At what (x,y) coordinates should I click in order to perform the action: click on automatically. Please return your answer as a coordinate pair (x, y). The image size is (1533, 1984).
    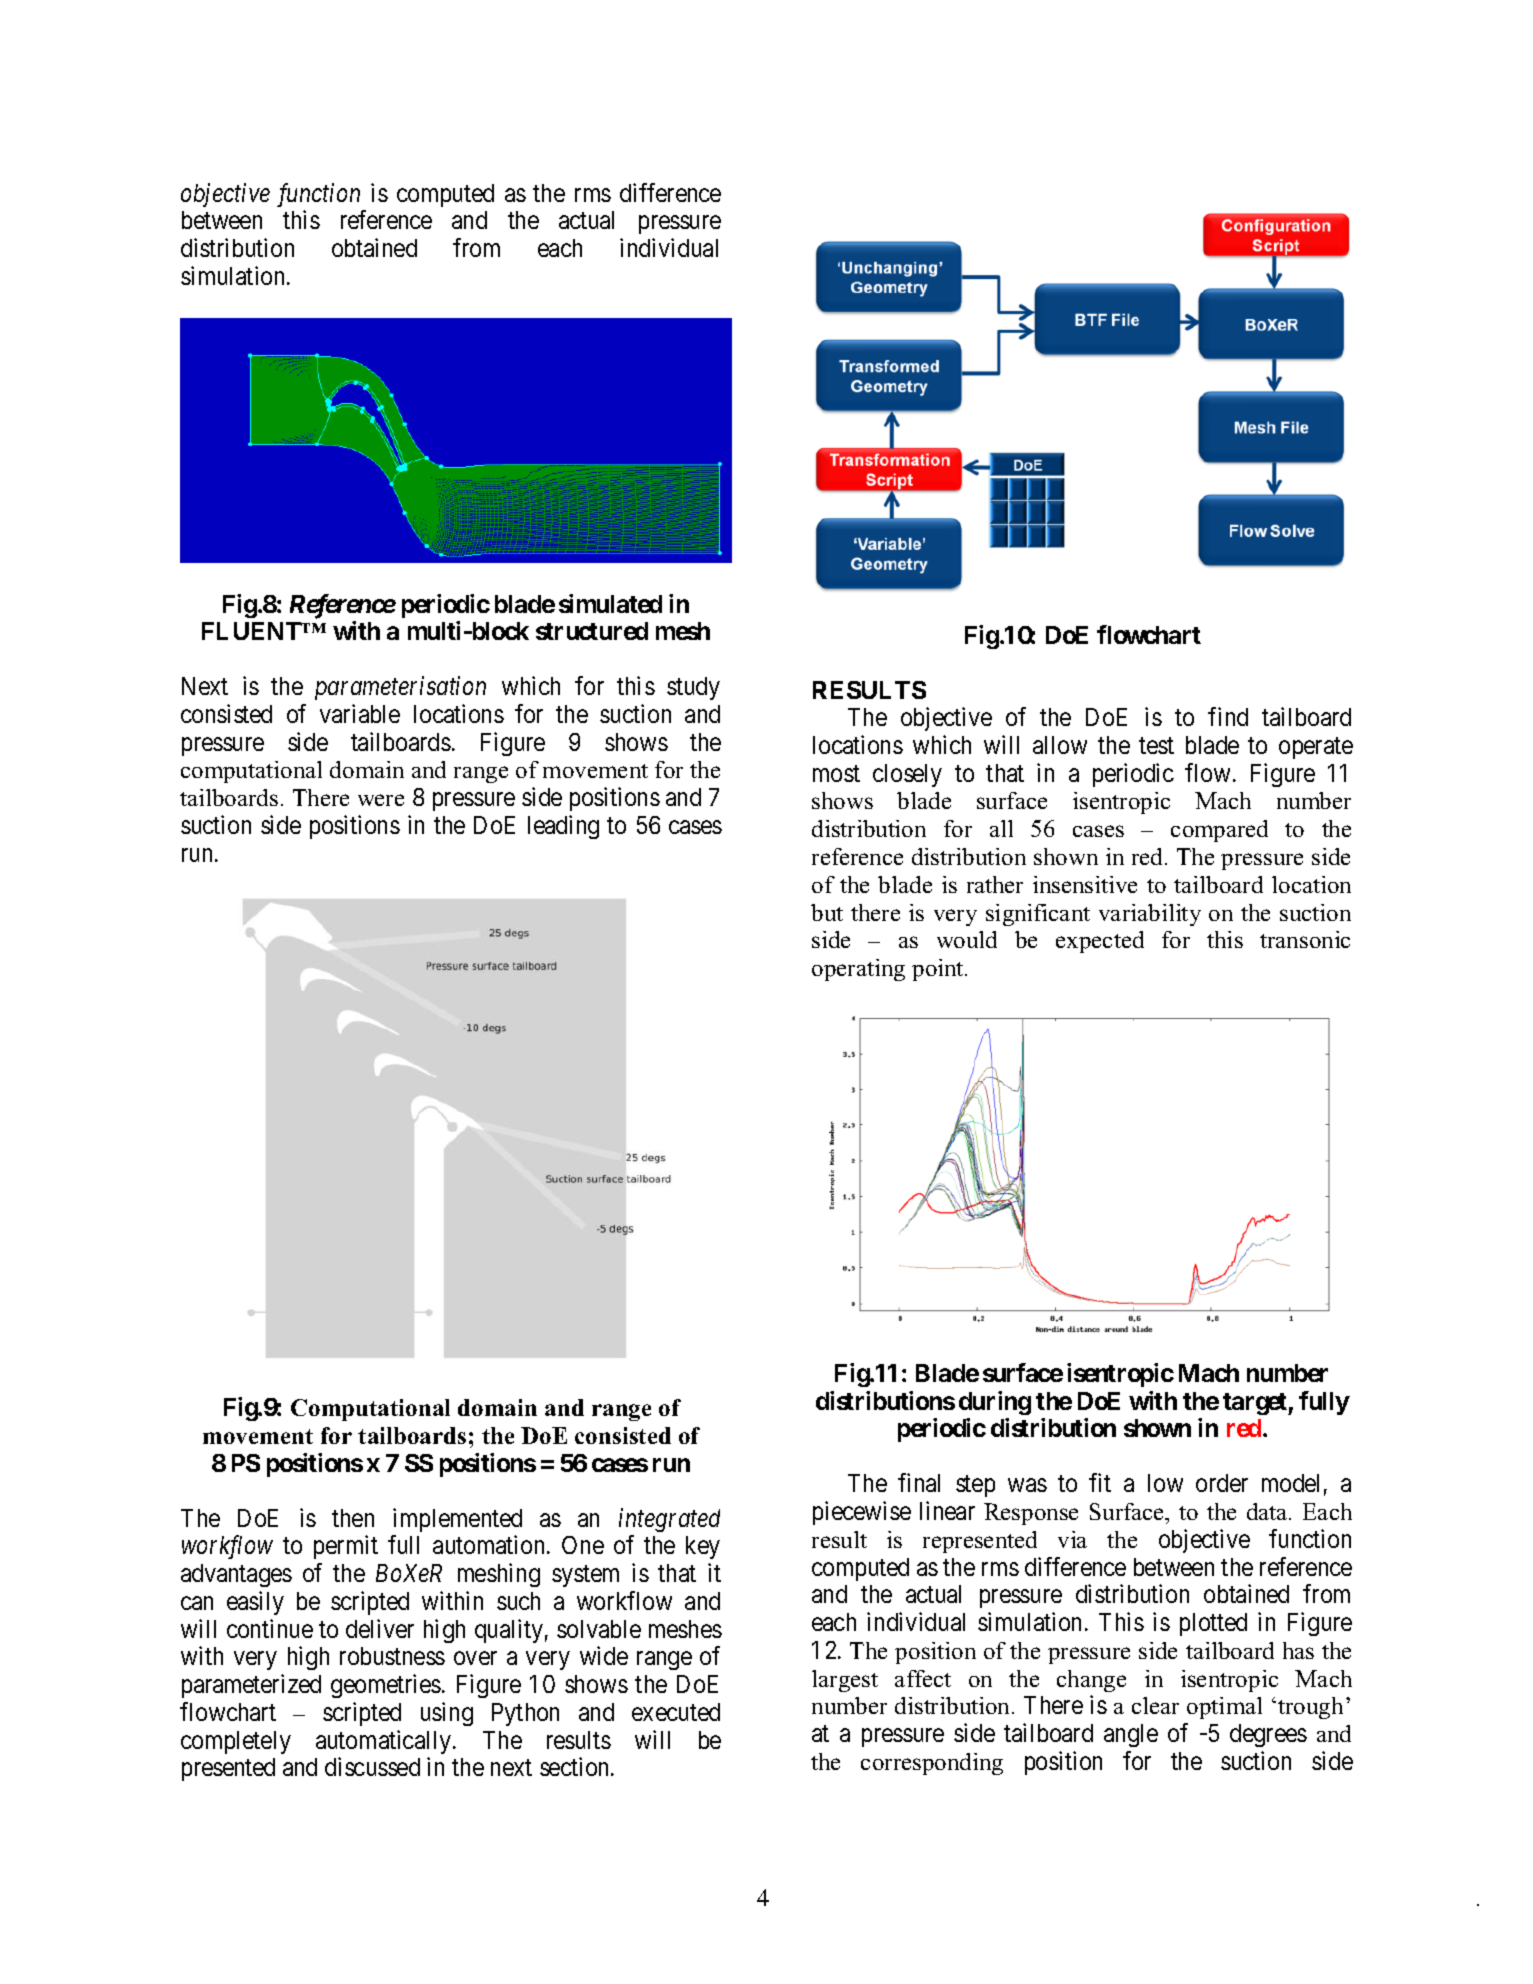
    Looking at the image, I should click on (385, 1742).
